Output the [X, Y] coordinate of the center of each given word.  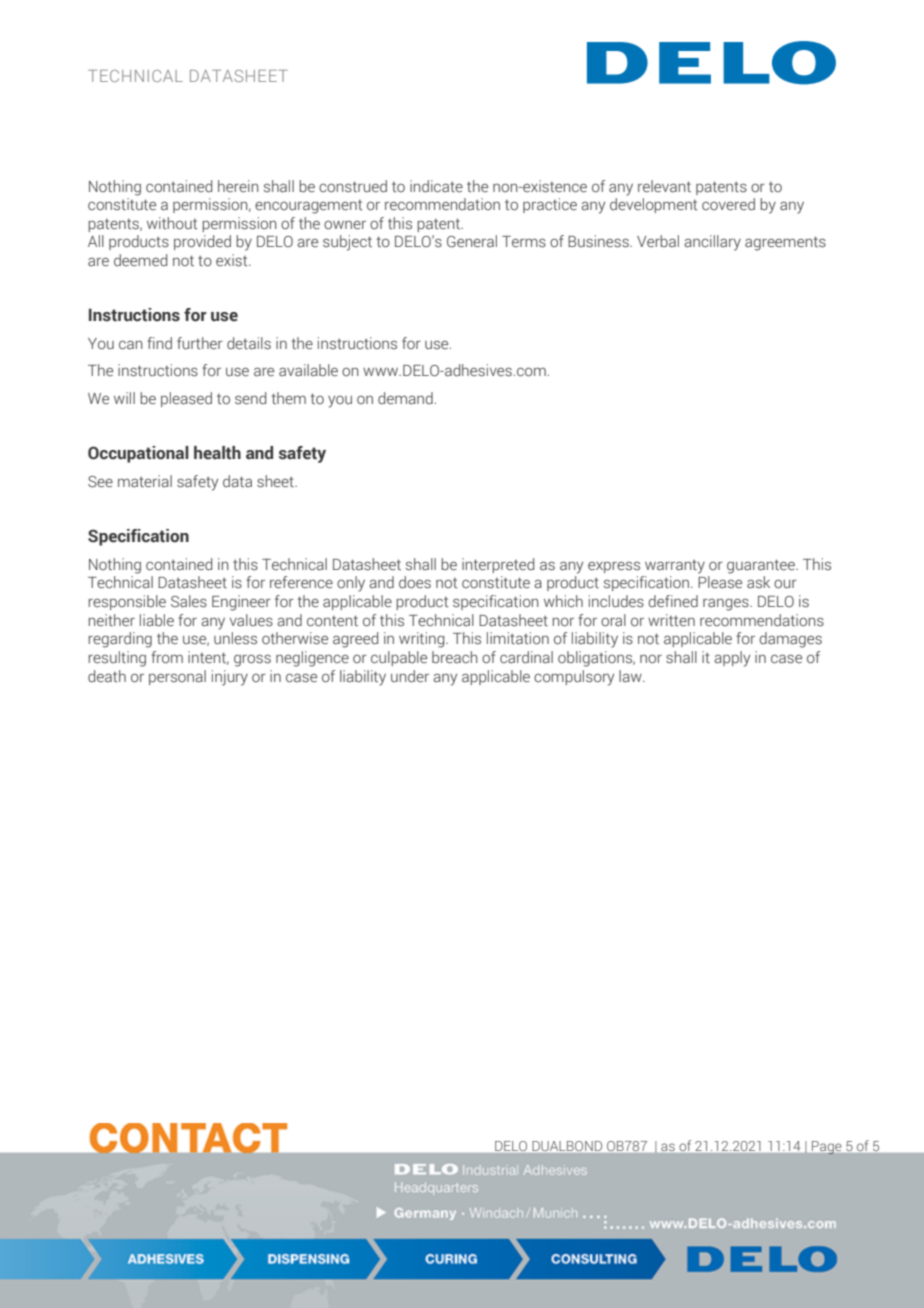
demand [405, 398]
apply [732, 659]
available [308, 370]
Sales [189, 601]
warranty [675, 566]
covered [728, 204]
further [200, 343]
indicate [436, 186]
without [172, 223]
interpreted [498, 565]
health [217, 453]
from [167, 657]
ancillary [712, 243]
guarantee [762, 566]
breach [455, 657]
